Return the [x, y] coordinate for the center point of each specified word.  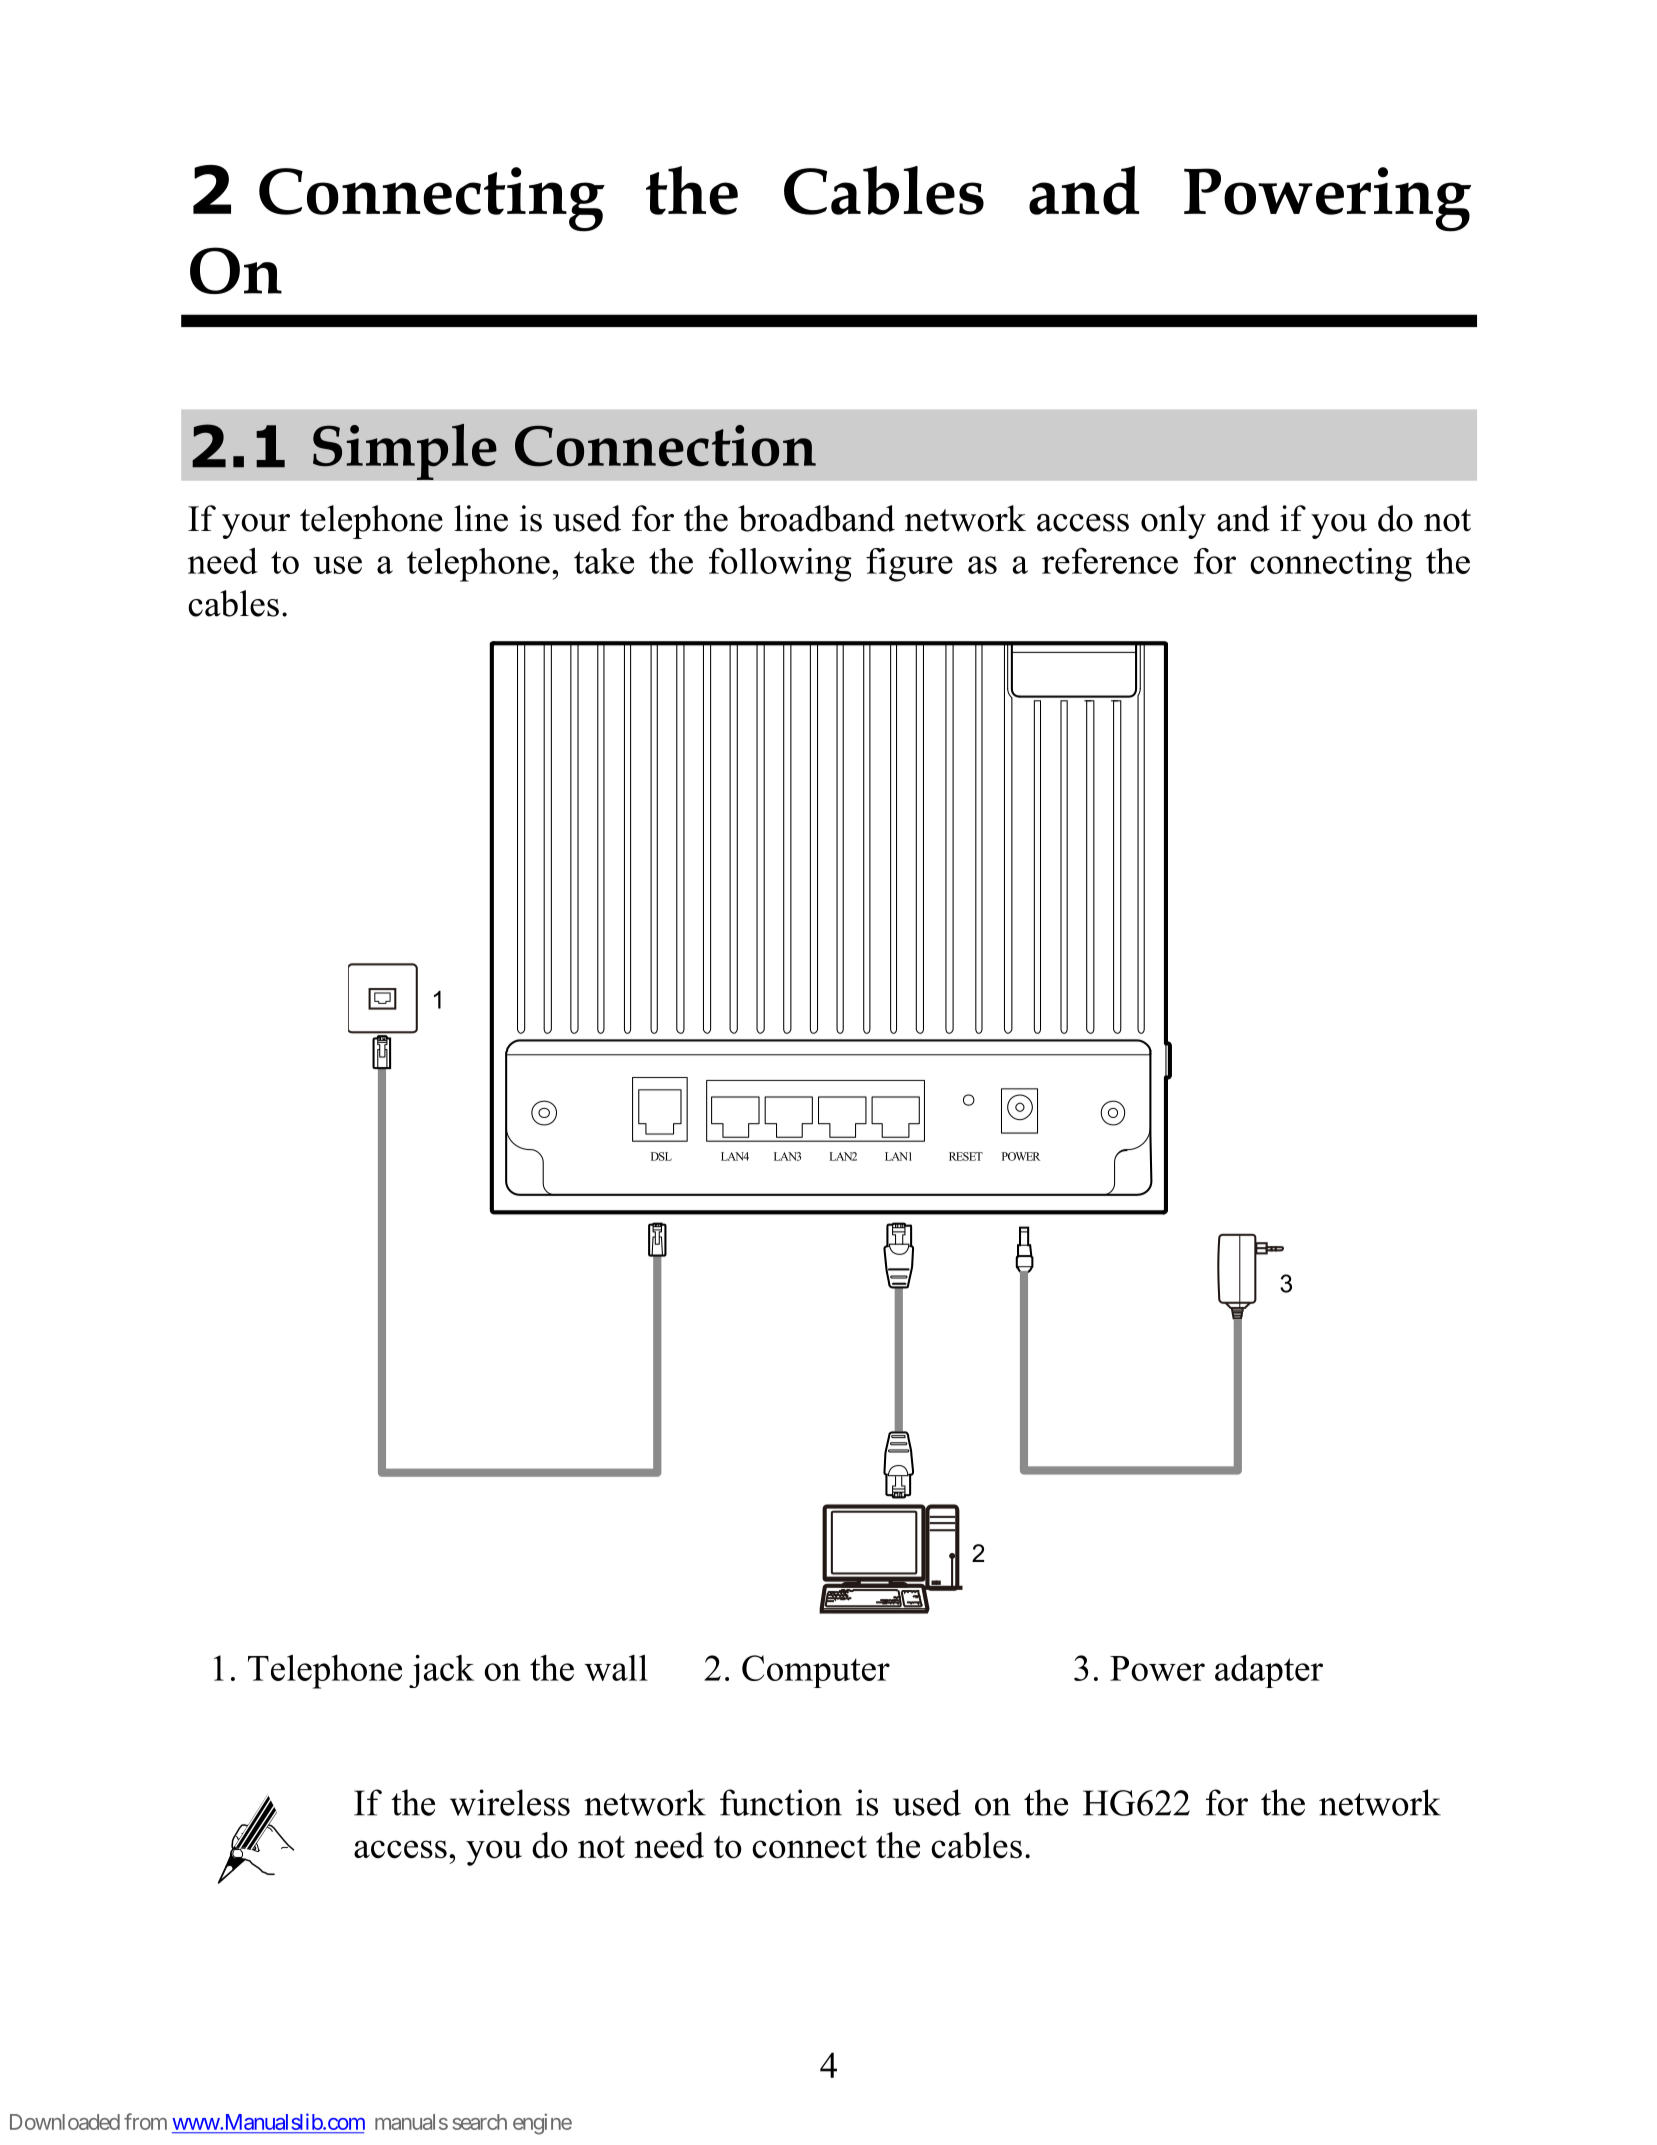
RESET [966, 1156]
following [780, 565]
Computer [816, 1671]
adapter [1269, 1671]
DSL [661, 1156]
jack [441, 1671]
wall [616, 1668]
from [145, 2121]
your [256, 526]
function [781, 1802]
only [1173, 522]
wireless [510, 1802]
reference [1110, 561]
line [481, 518]
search [479, 2122]
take [604, 561]
